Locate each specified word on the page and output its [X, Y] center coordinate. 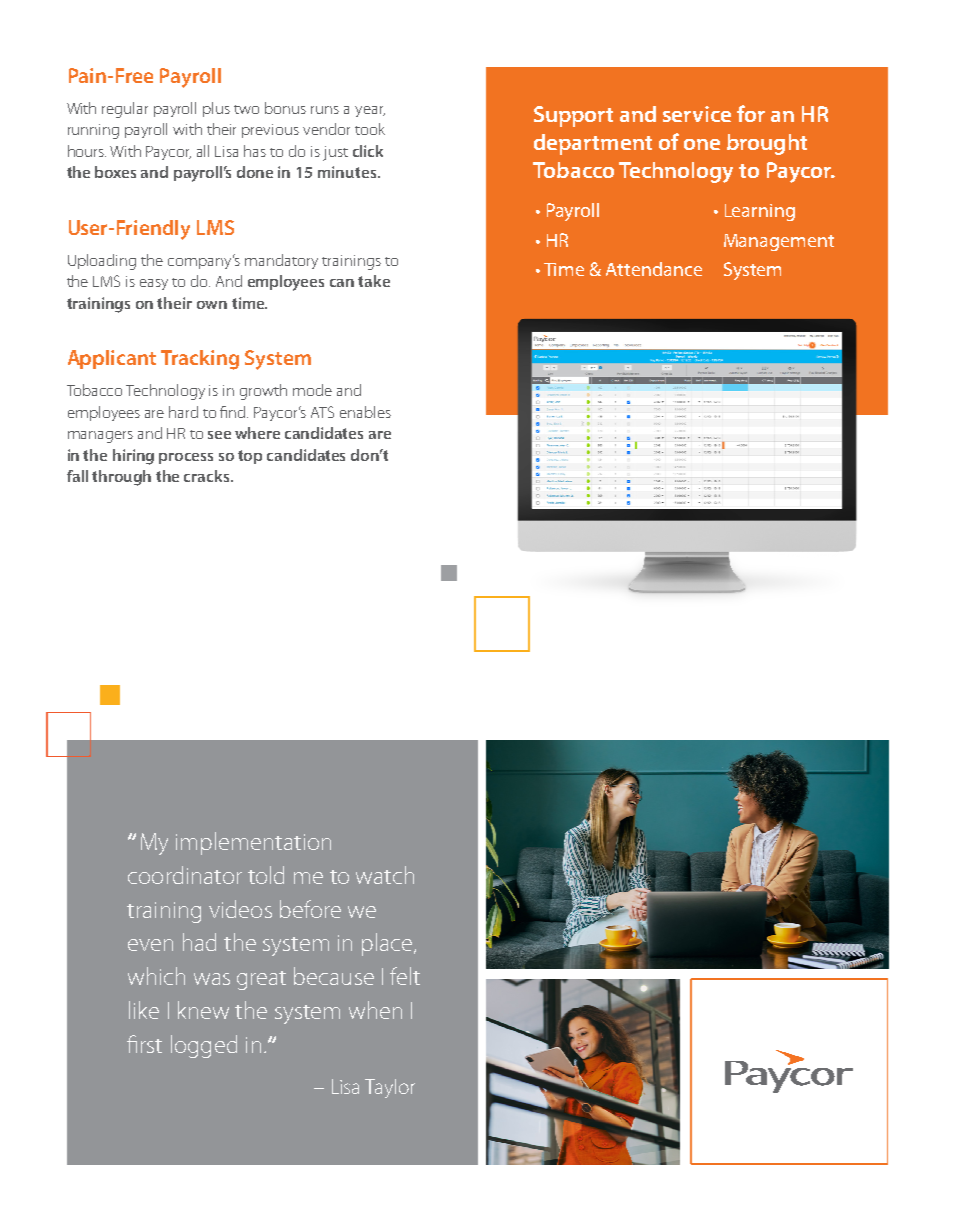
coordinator [185, 875]
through [121, 478]
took [370, 129]
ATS [322, 412]
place [387, 944]
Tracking [200, 360]
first [144, 1044]
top [250, 457]
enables [365, 412]
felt [405, 976]
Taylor [390, 1088]
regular [125, 110]
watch [385, 875]
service [697, 114]
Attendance [654, 269]
